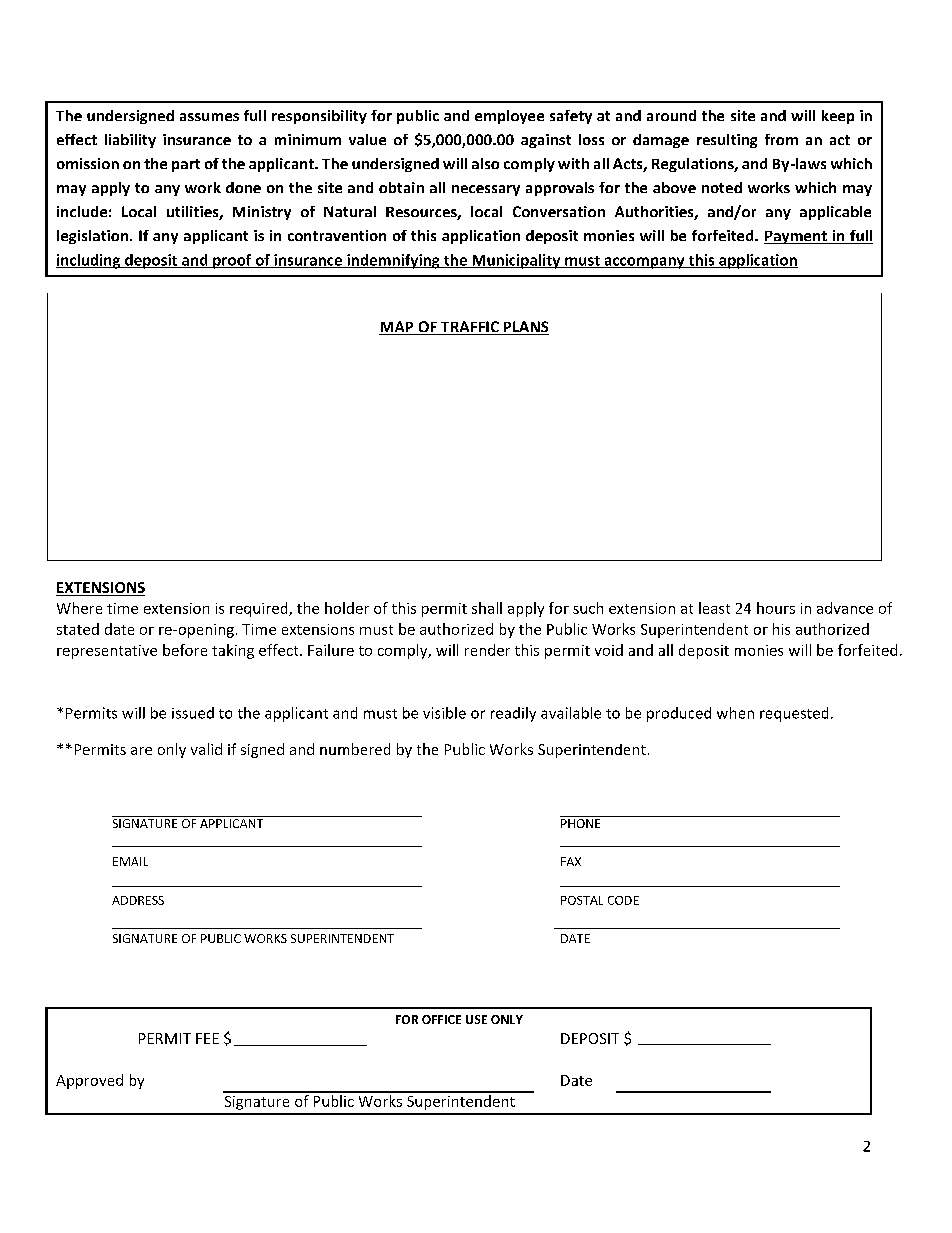  What do you see at coordinates (727, 141) in the page?
I see `resulting` at bounding box center [727, 141].
